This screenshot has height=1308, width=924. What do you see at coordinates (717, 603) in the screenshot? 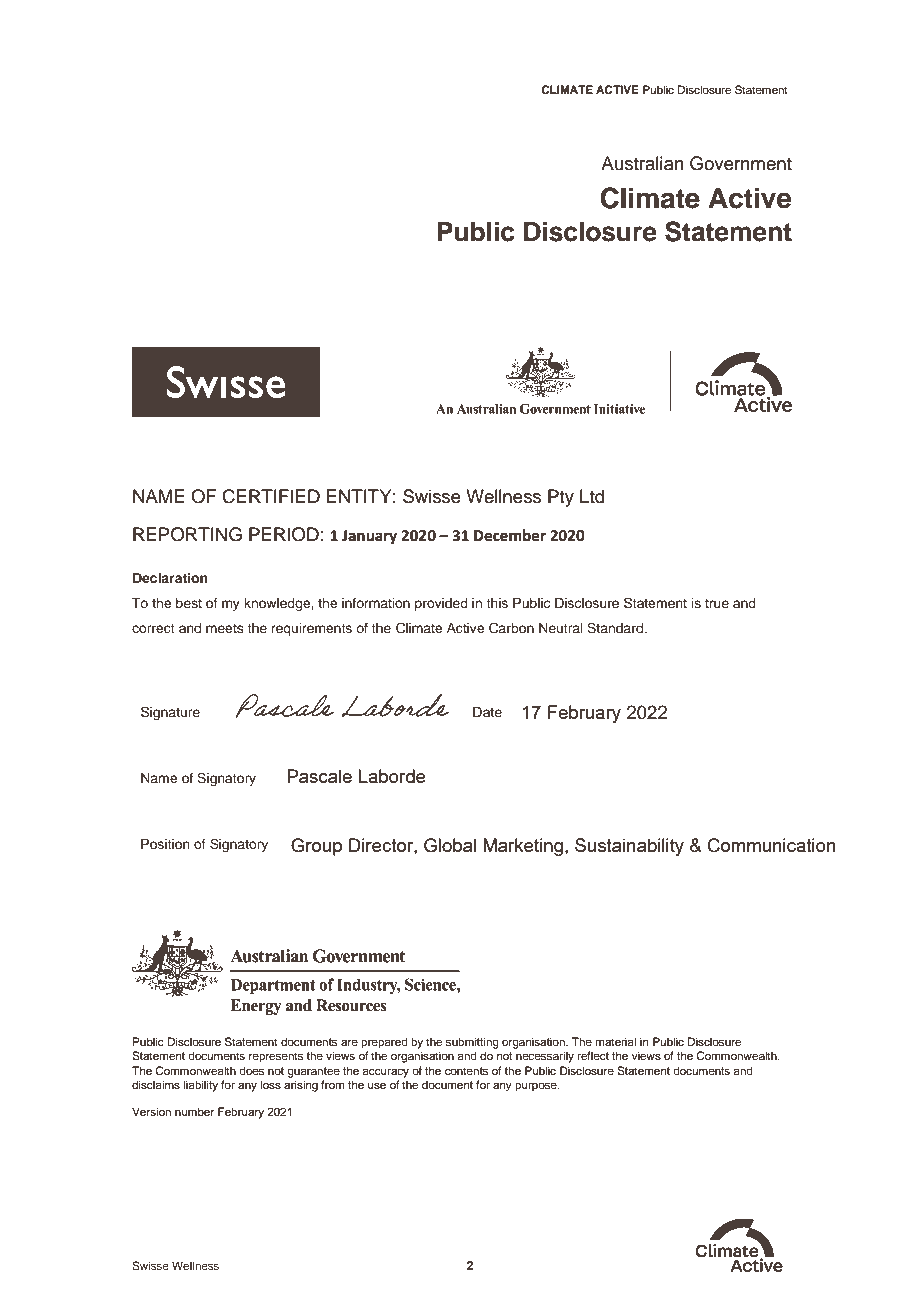
I see `true` at bounding box center [717, 603].
